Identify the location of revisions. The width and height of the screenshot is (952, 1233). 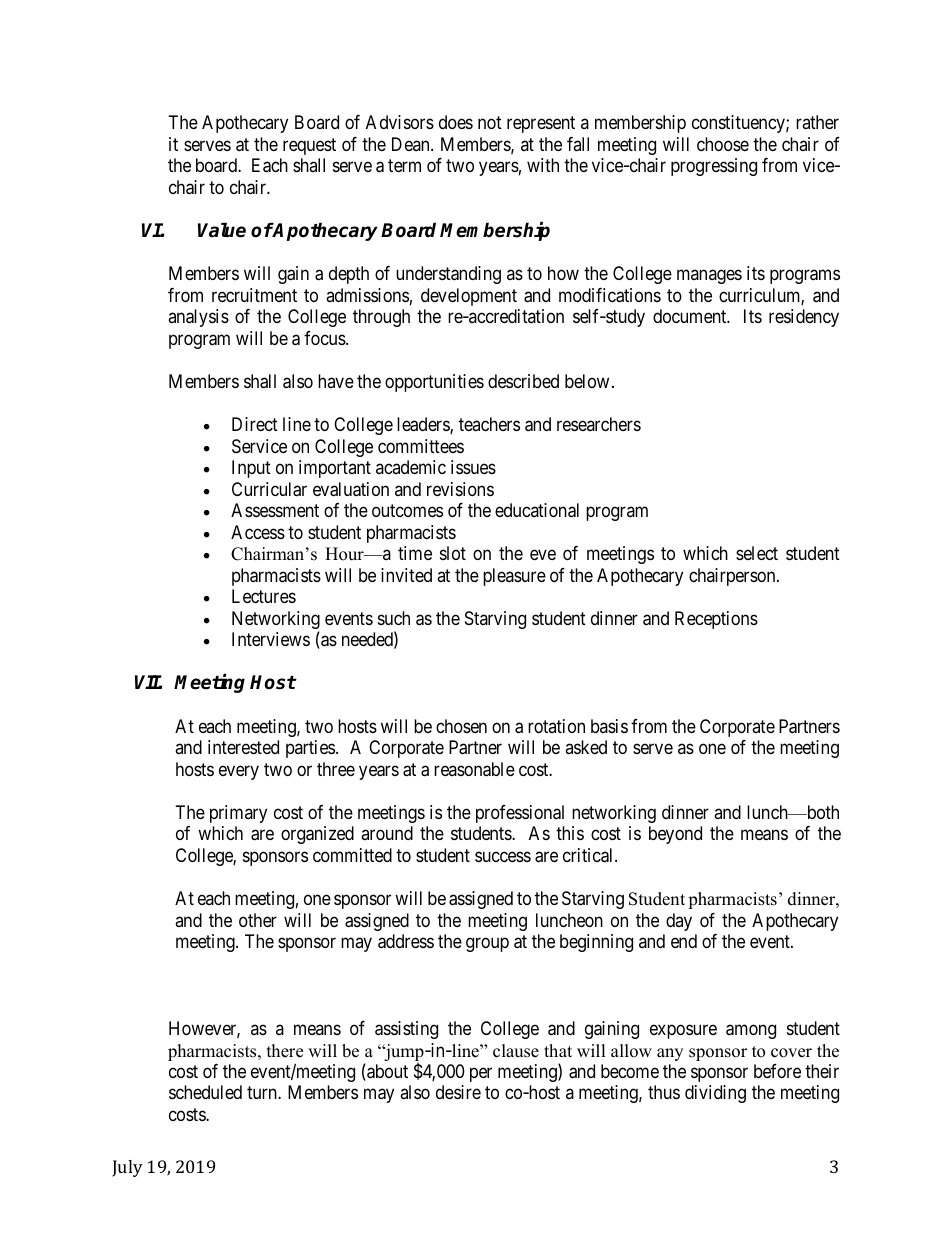
(460, 489).
